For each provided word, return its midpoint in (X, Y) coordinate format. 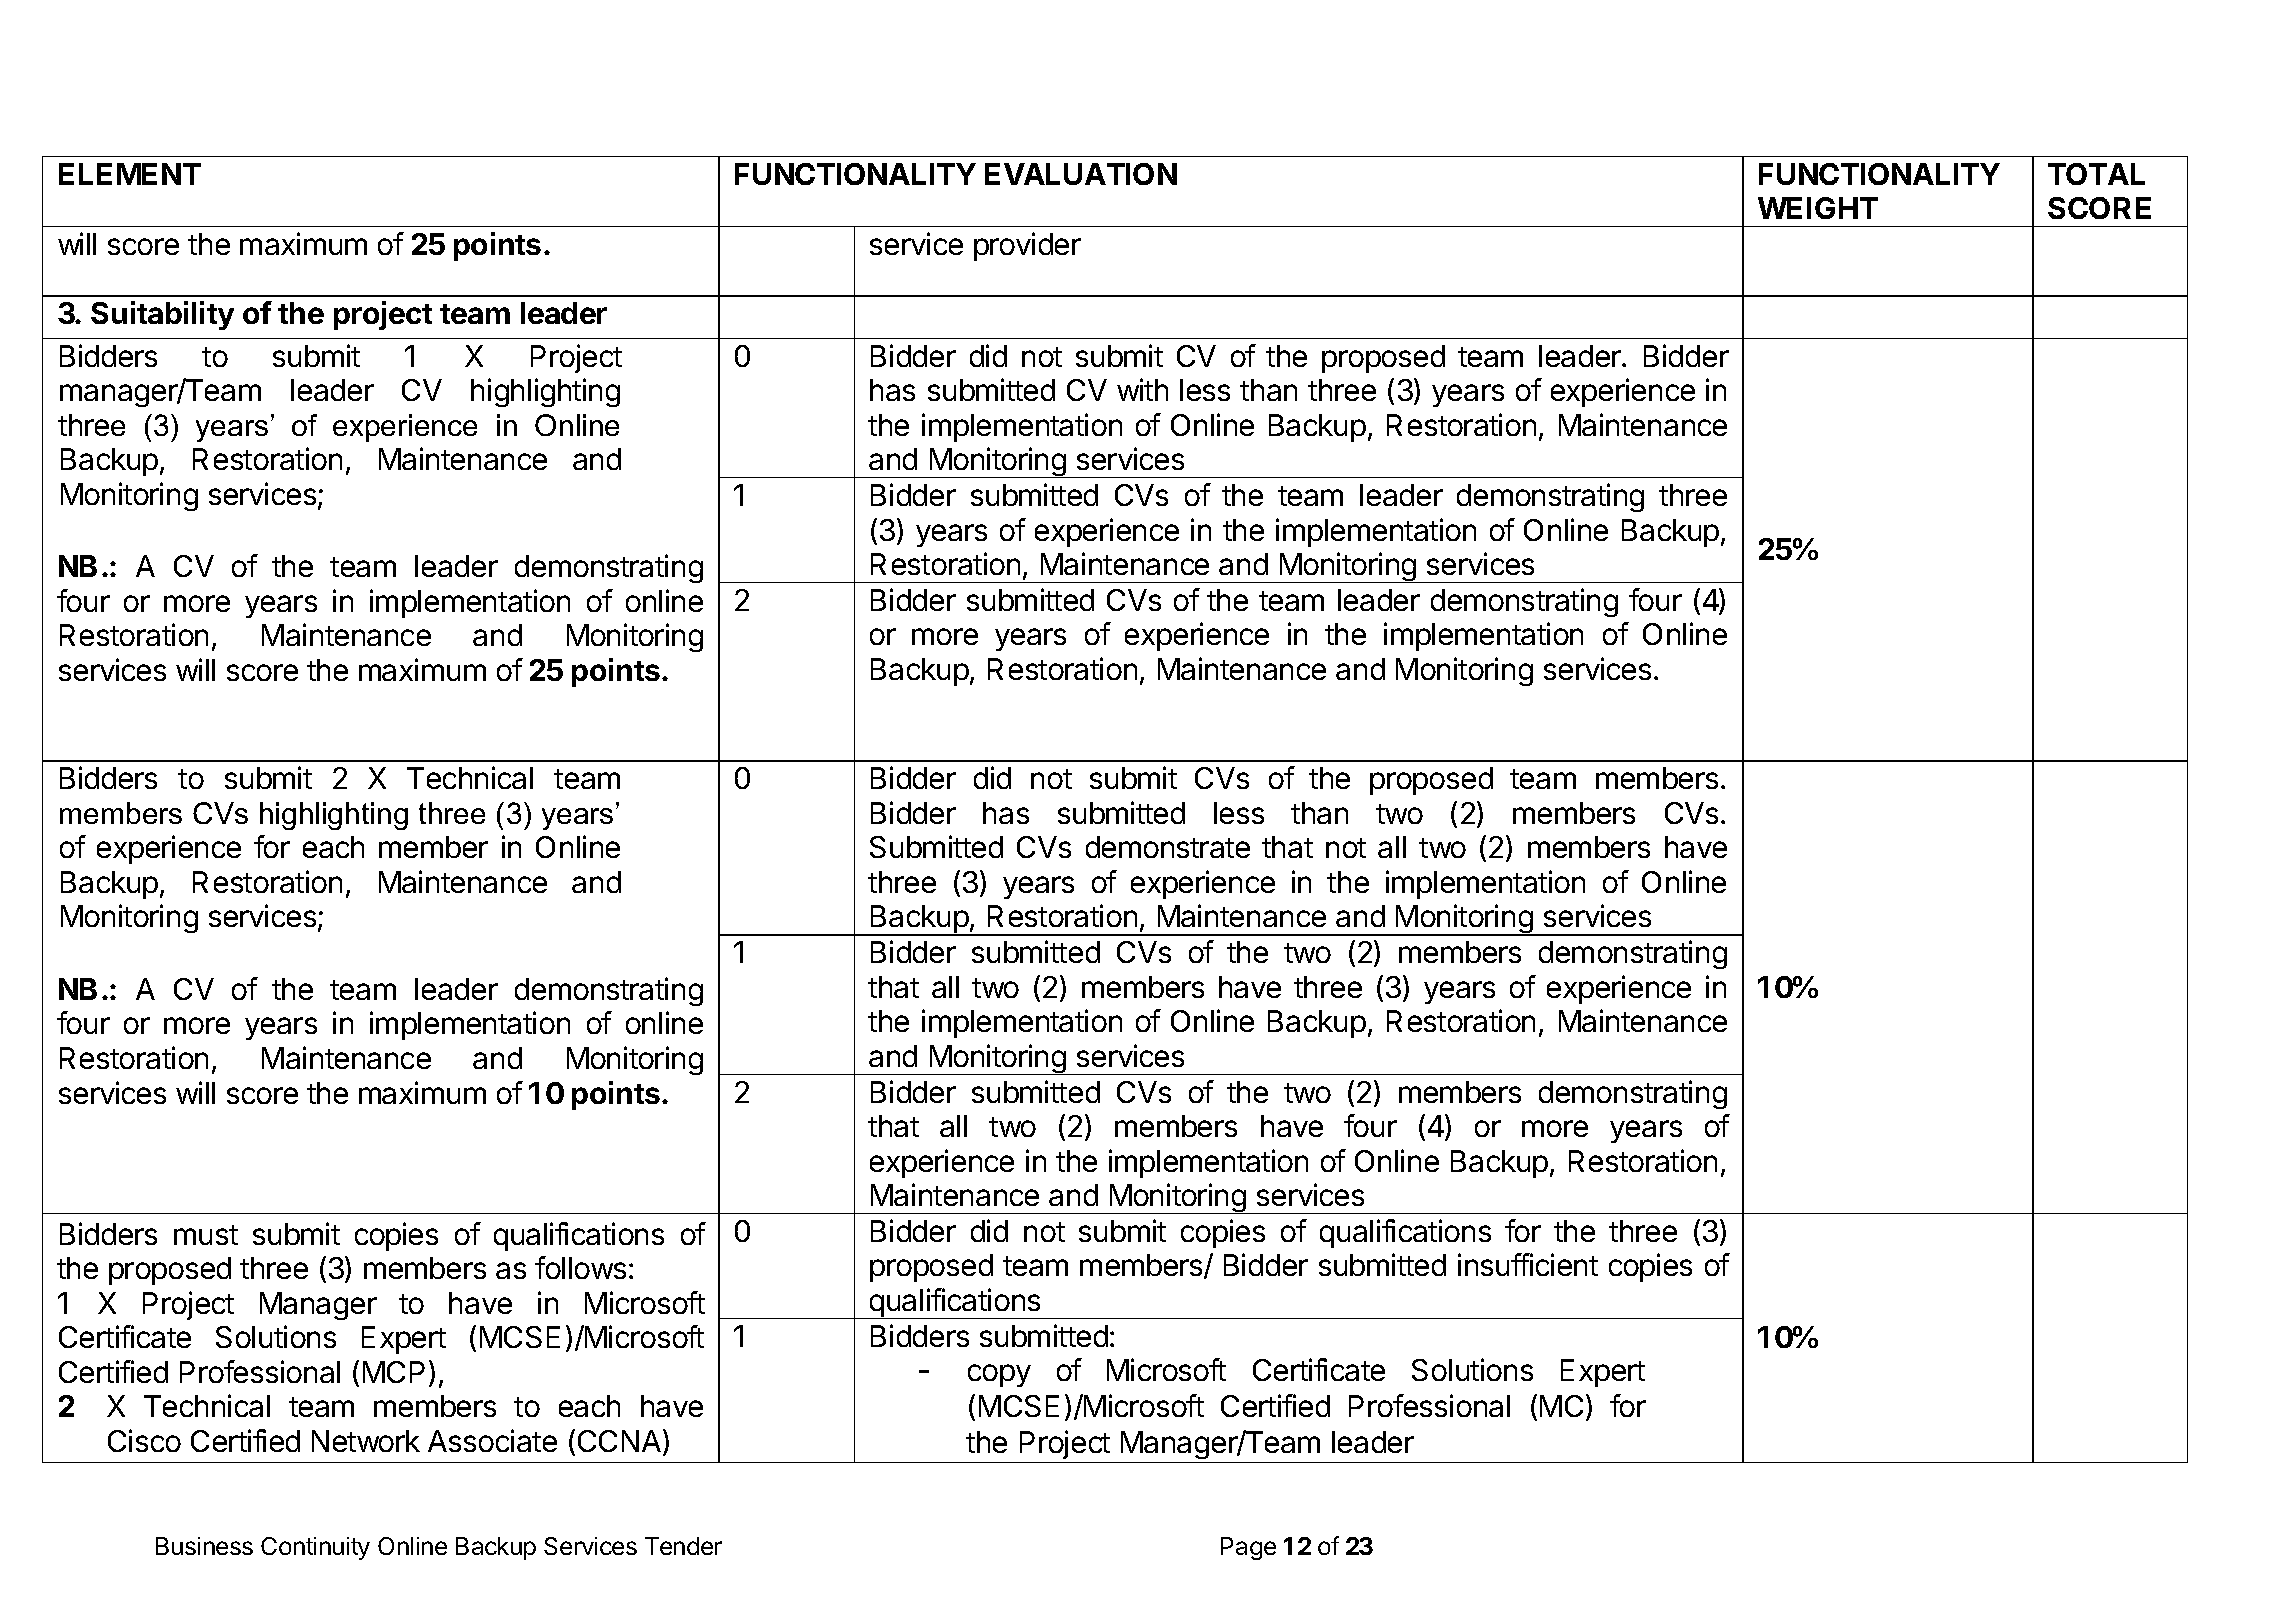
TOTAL (2096, 174)
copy (999, 1375)
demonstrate (1168, 847)
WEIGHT (1818, 208)
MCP (394, 1372)
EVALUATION (1081, 174)
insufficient (1528, 1264)
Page (1248, 1548)
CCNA (619, 1441)
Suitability (162, 315)
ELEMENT (130, 174)
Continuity (315, 1548)
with (1142, 389)
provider (1027, 246)
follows (580, 1267)
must (206, 1235)
